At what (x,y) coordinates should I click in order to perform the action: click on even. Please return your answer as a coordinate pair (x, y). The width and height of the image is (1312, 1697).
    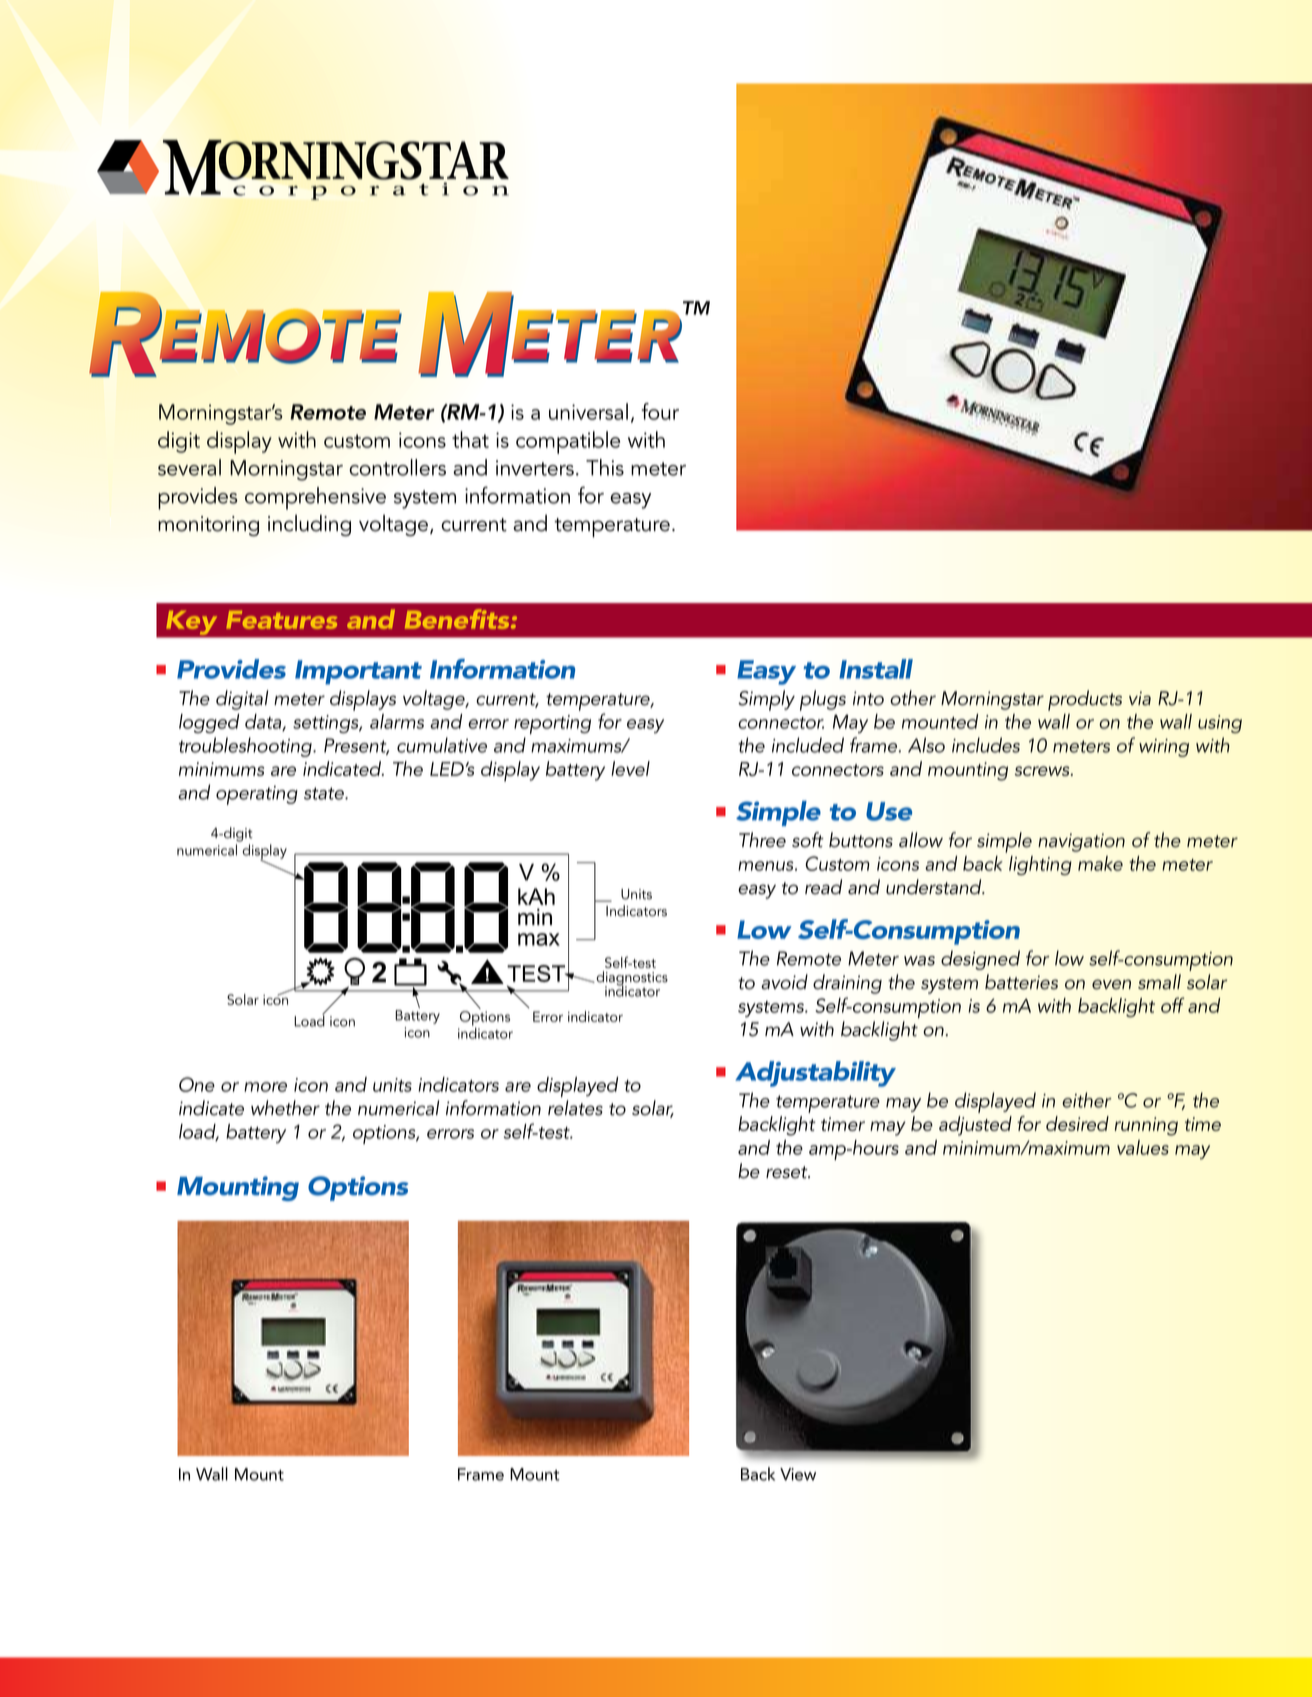
    Looking at the image, I should click on (1111, 984).
